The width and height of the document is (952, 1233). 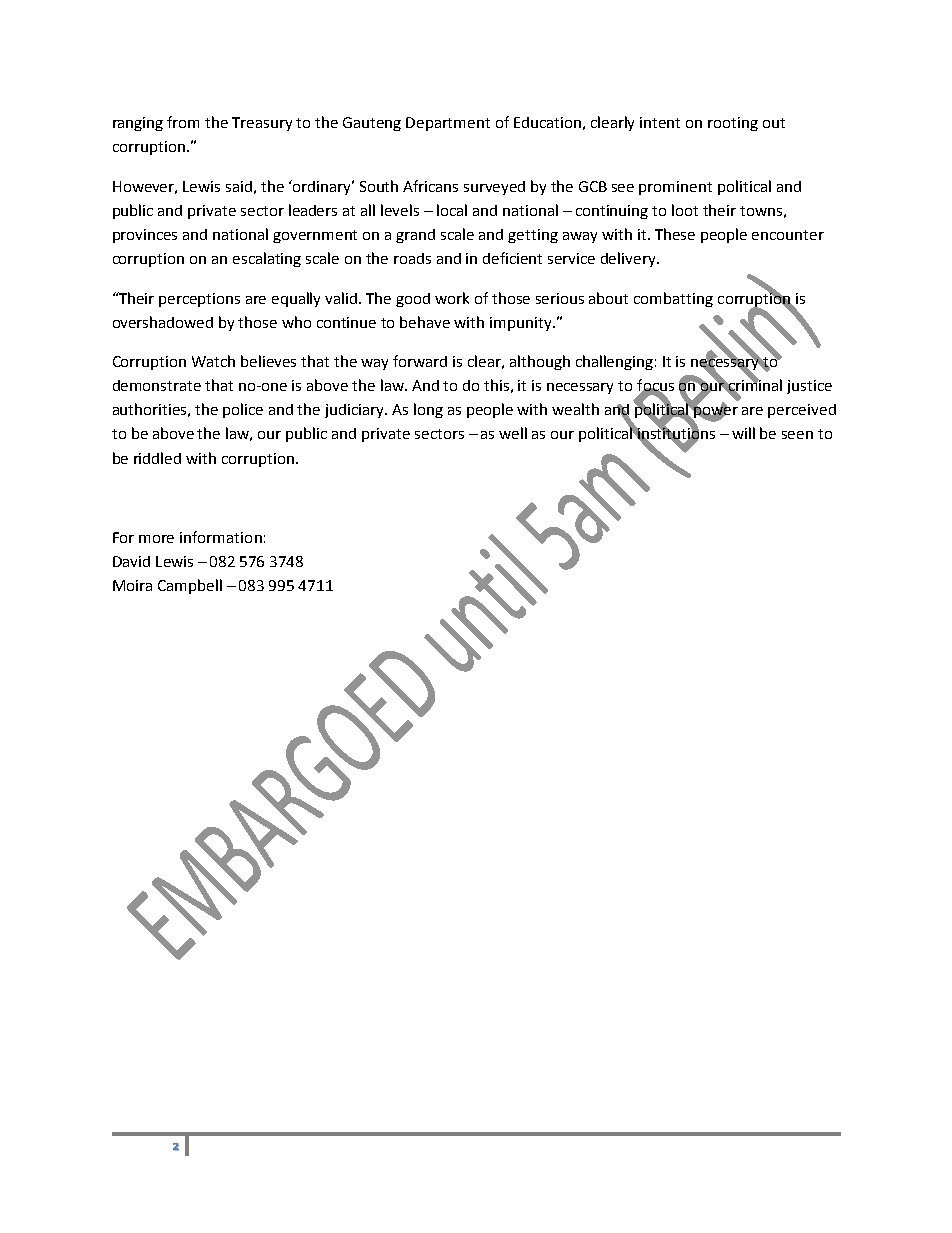 What do you see at coordinates (809, 387) in the document?
I see `justice` at bounding box center [809, 387].
